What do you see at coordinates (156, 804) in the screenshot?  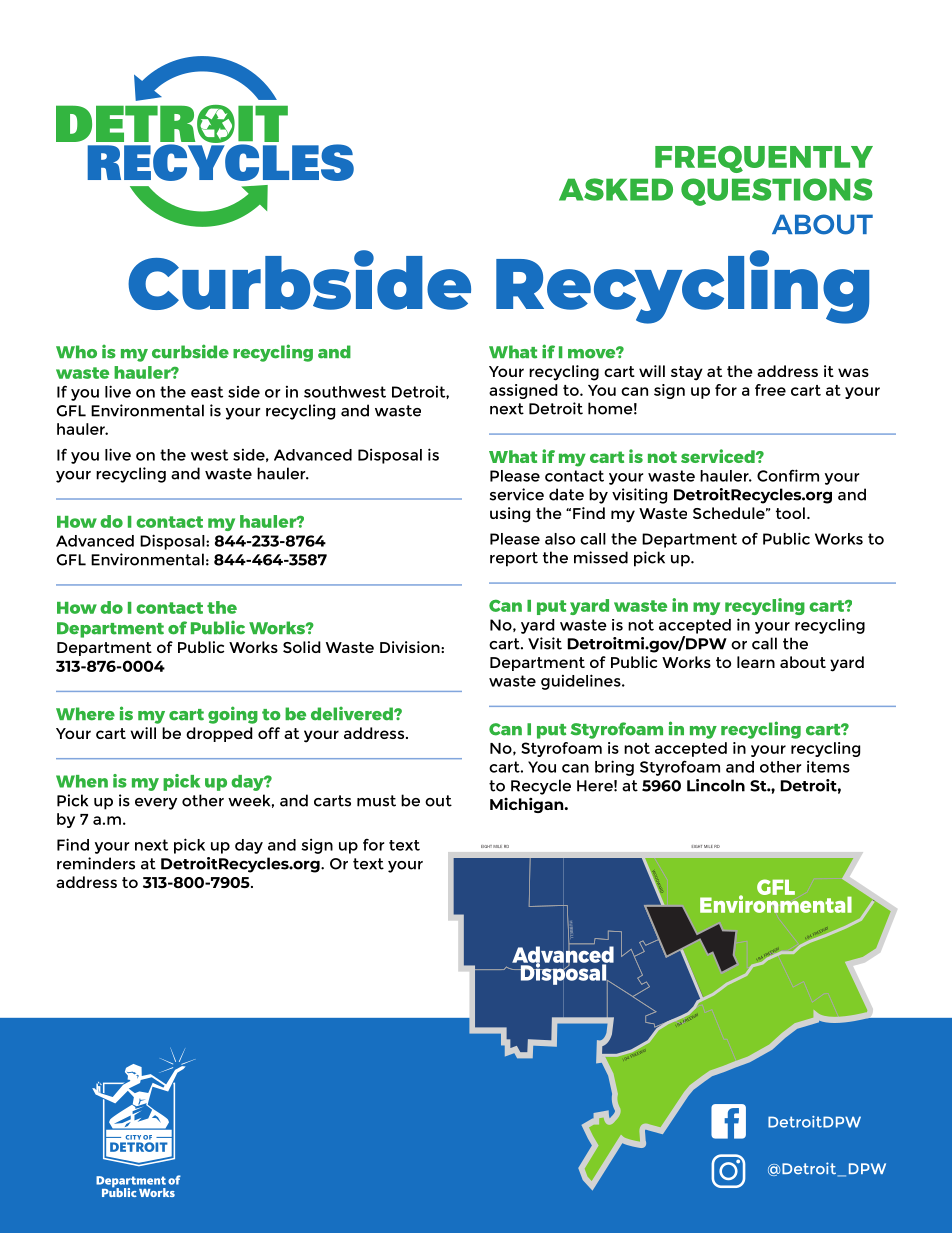 I see `every` at bounding box center [156, 804].
